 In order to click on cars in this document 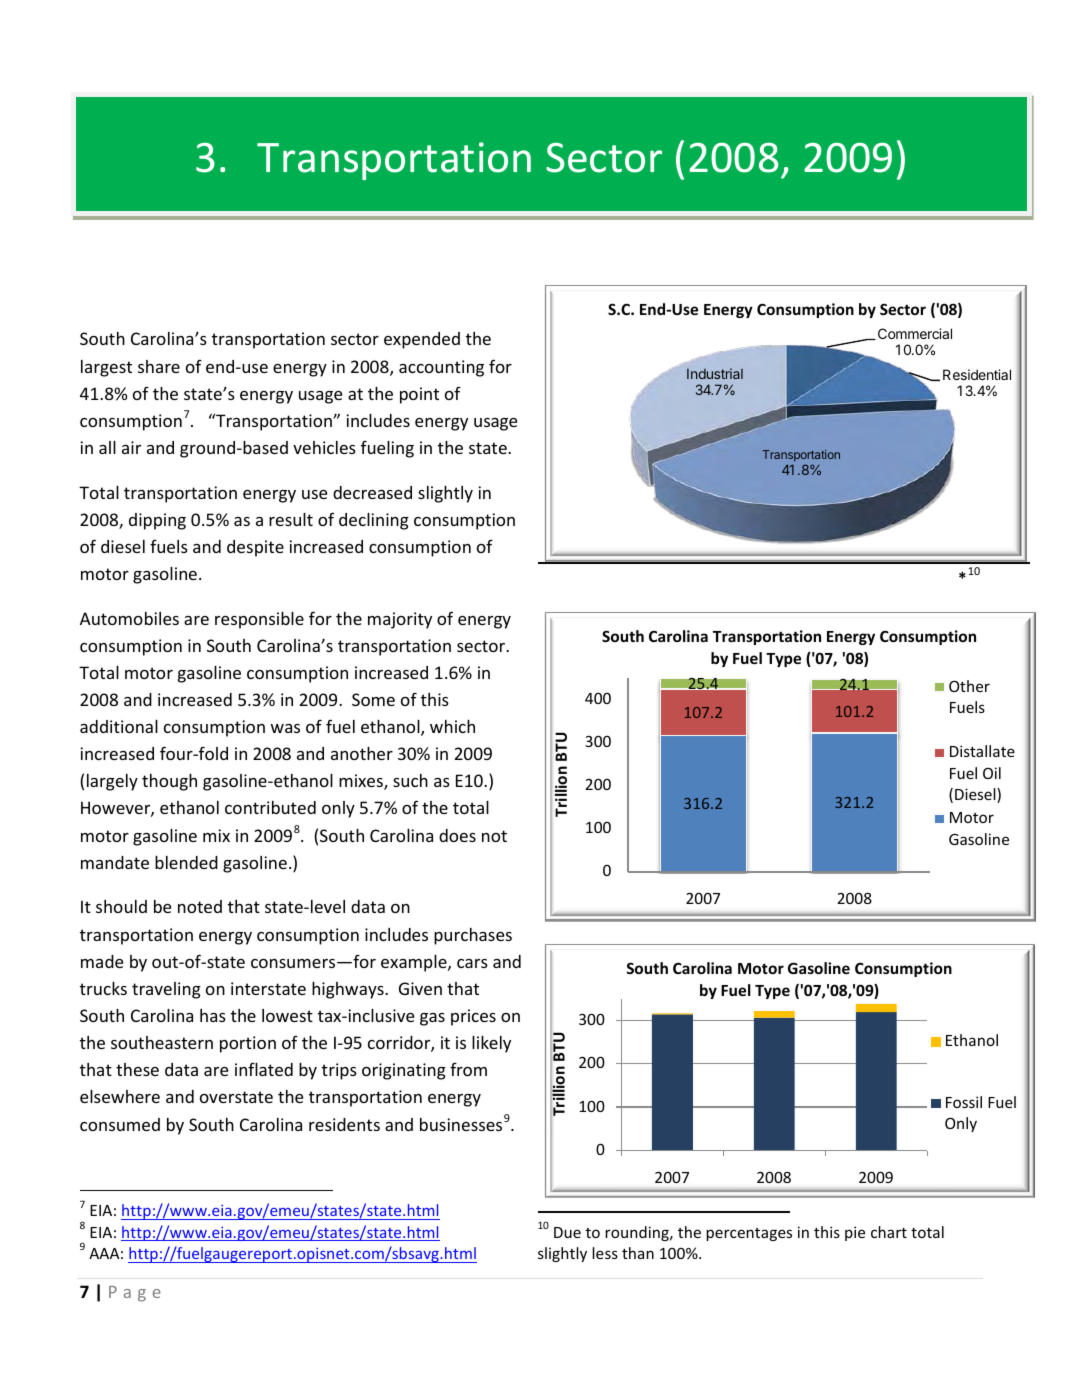, I will do `click(472, 963)`.
